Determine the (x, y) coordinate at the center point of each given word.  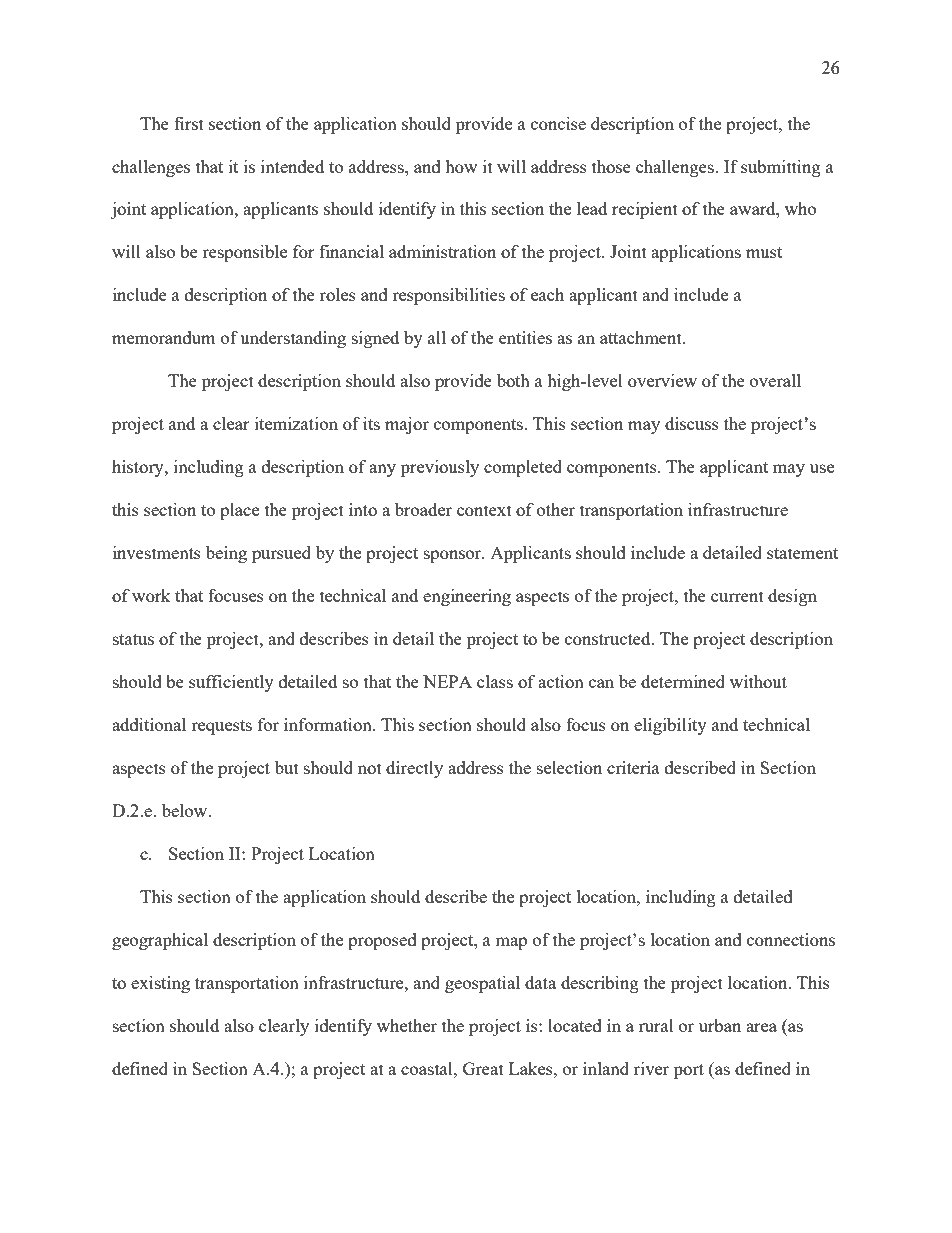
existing (160, 984)
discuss (692, 423)
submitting (781, 168)
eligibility (670, 726)
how (461, 166)
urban (720, 1025)
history (139, 468)
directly (414, 769)
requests (221, 727)
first (189, 123)
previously (440, 468)
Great (483, 1068)
